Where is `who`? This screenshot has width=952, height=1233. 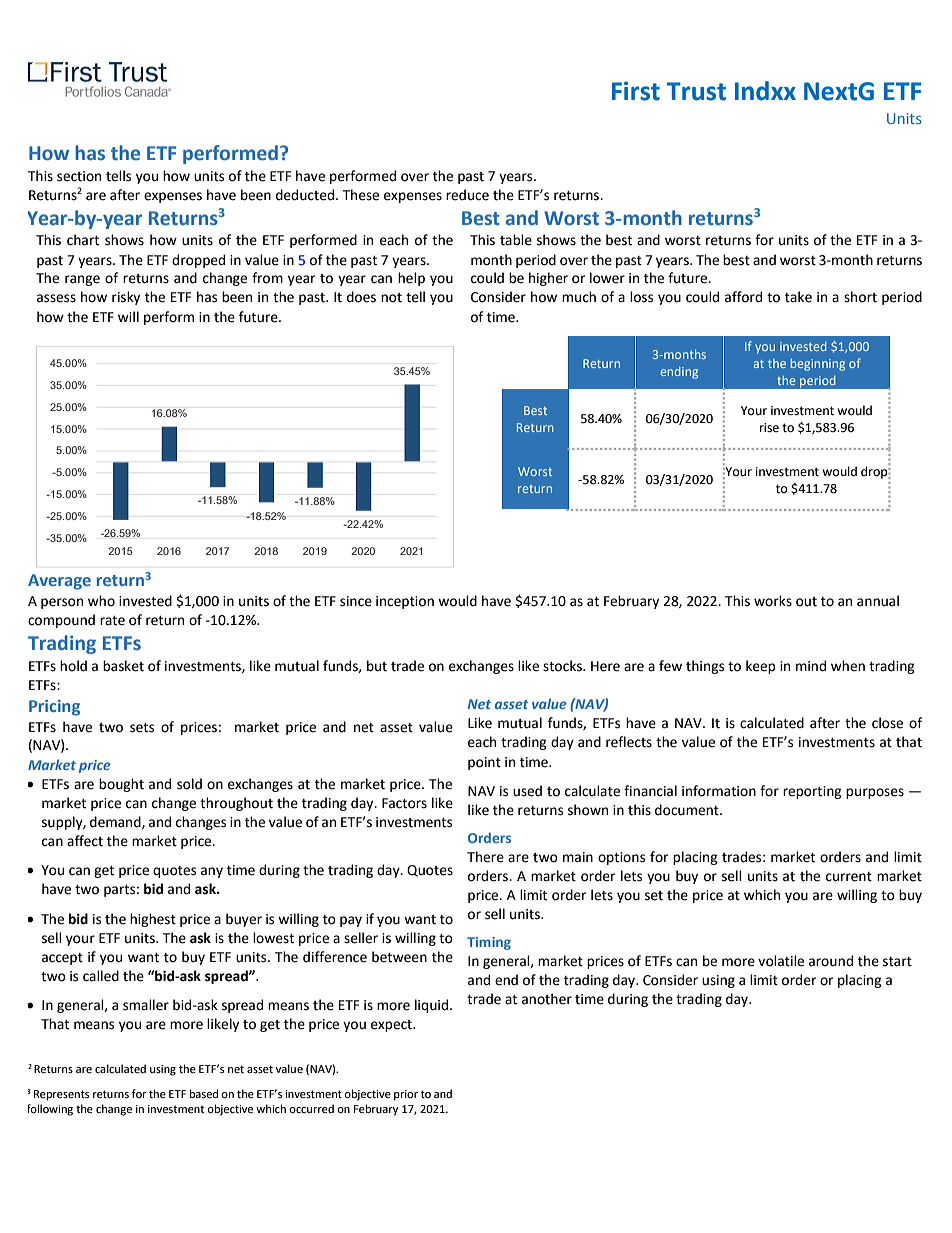
who is located at coordinates (101, 601).
